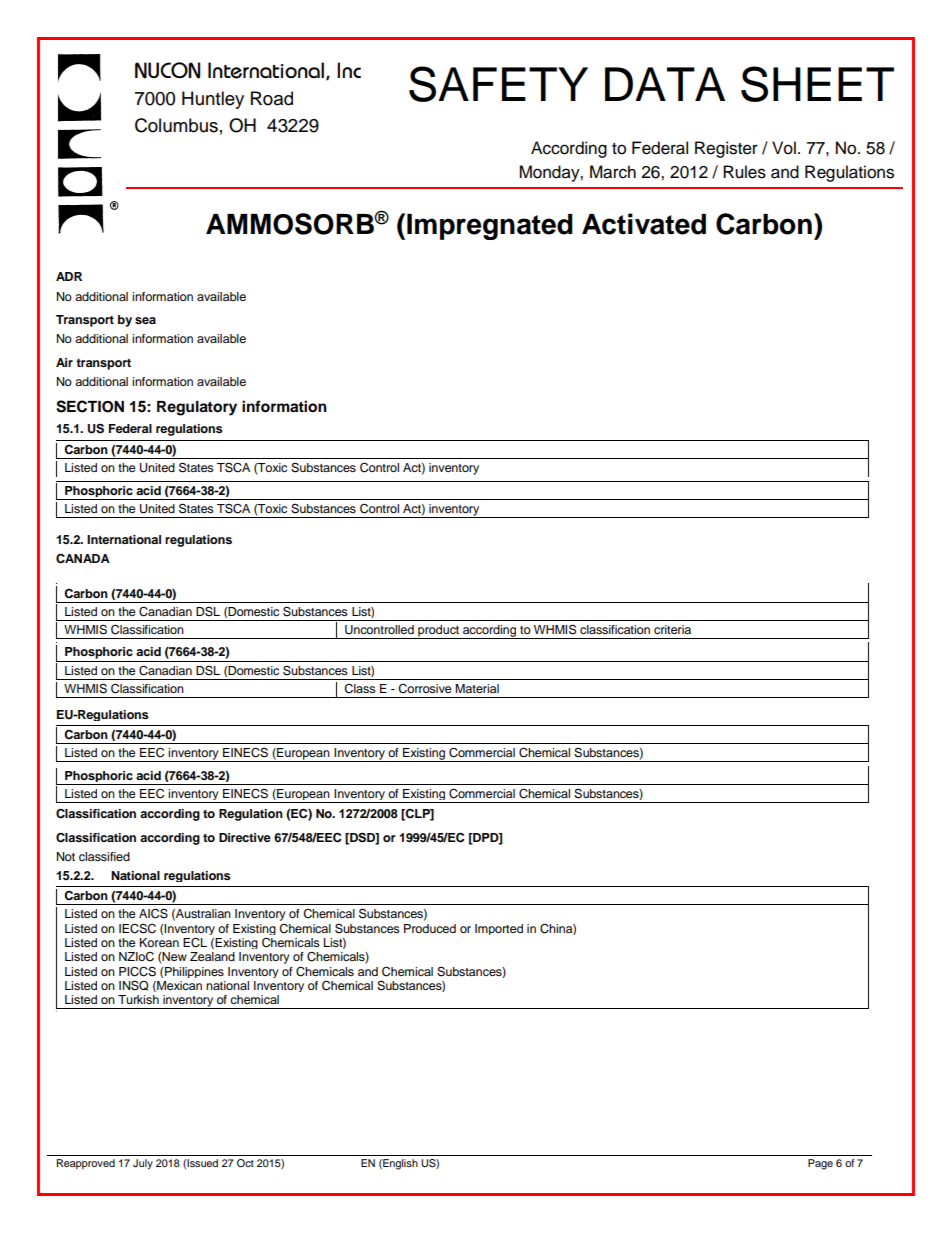 This page has height=1233, width=952. I want to click on Columbus, so click(176, 125).
